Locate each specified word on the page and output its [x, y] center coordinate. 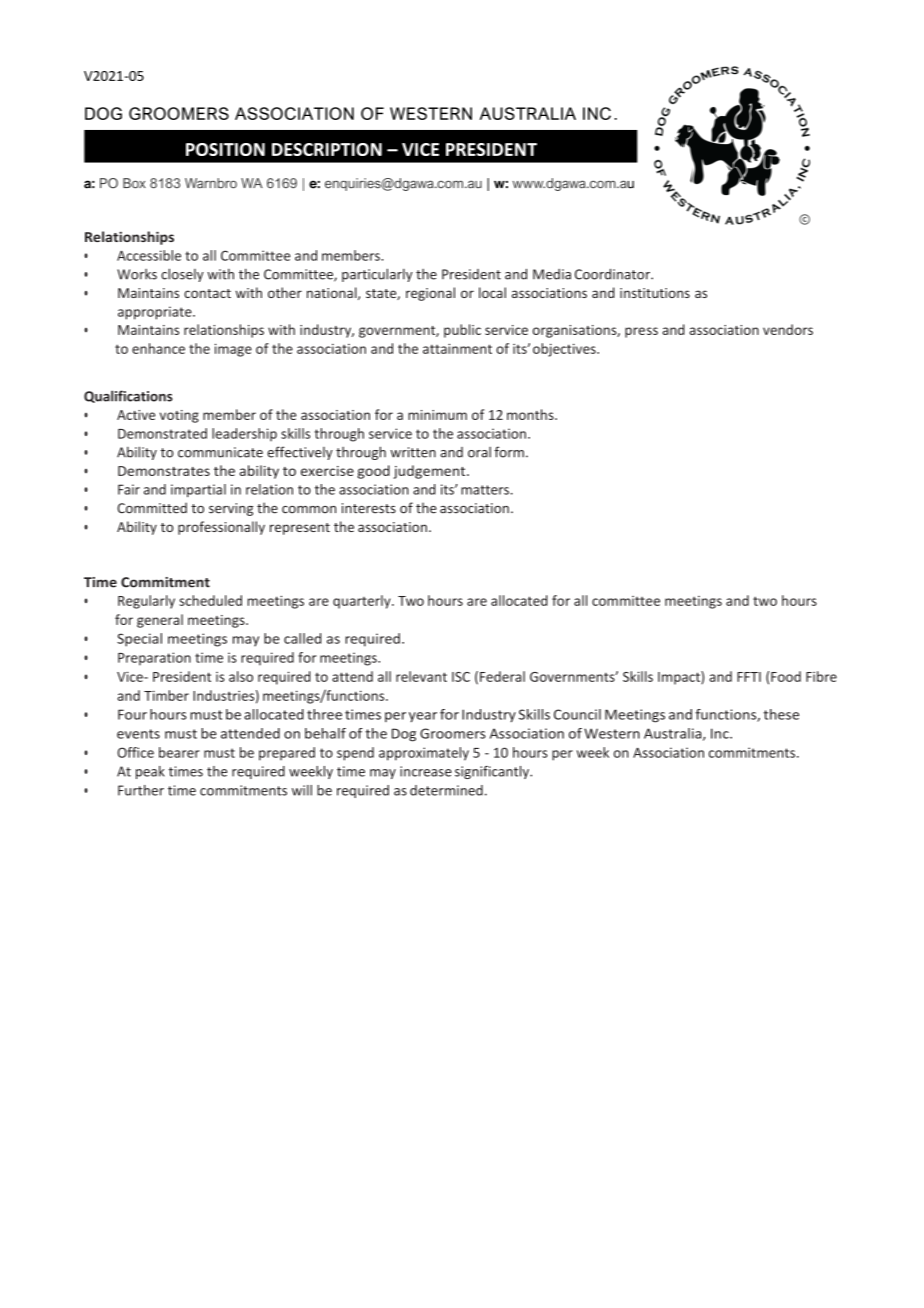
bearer [179, 752]
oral [479, 452]
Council [577, 714]
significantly [493, 772]
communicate [220, 452]
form [509, 452]
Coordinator [613, 274]
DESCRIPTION [327, 149]
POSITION [225, 149]
